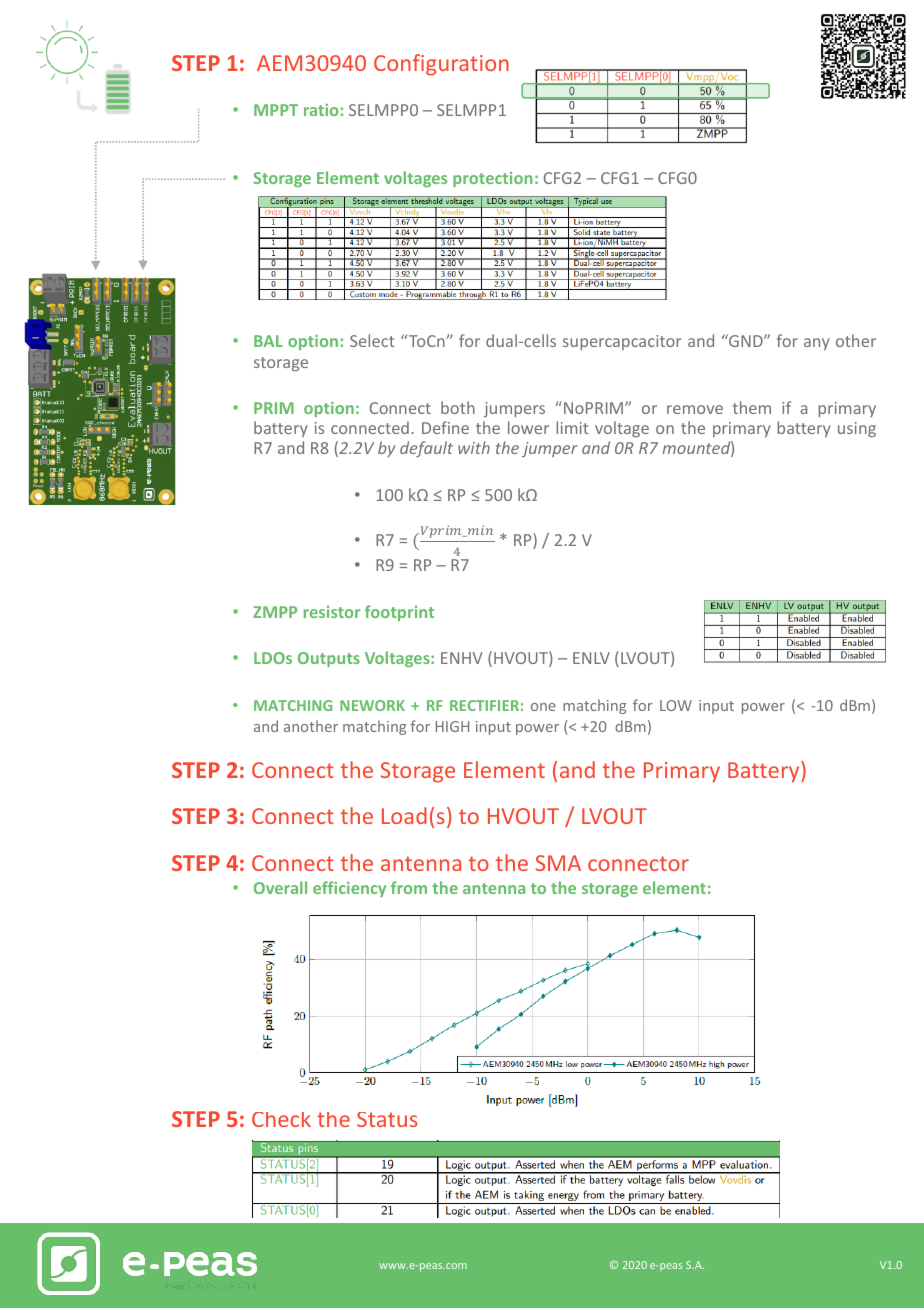 The height and width of the screenshot is (1308, 924). I want to click on protection, so click(493, 179).
